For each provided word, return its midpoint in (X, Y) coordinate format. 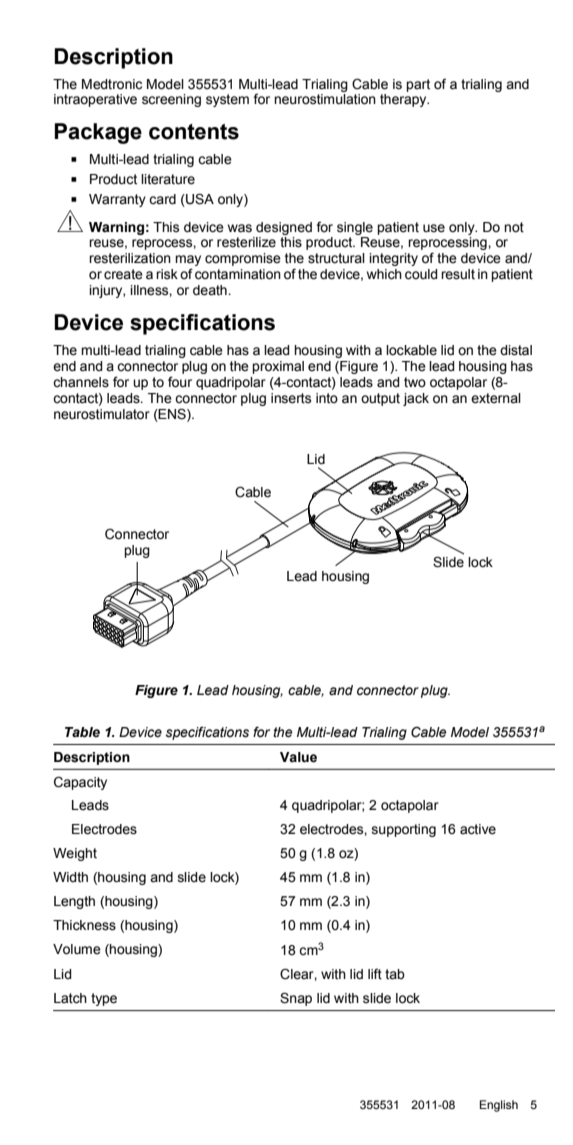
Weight (75, 854)
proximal (278, 367)
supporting (404, 830)
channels (81, 382)
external (496, 398)
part (418, 85)
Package (98, 133)
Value (298, 757)
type (104, 999)
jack (416, 399)
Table (82, 732)
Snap (296, 999)
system (227, 100)
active (478, 829)
